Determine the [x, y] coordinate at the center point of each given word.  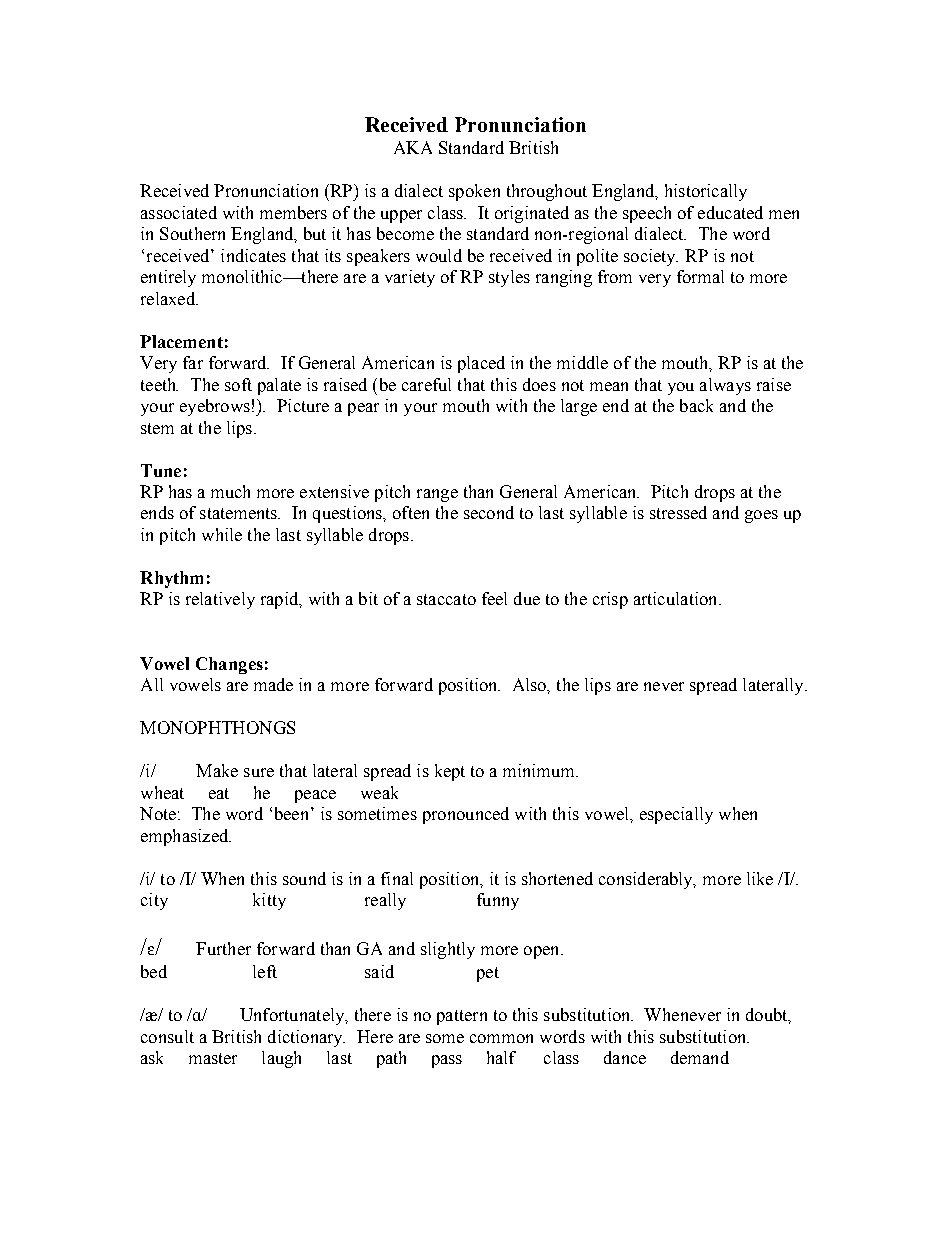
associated [179, 212]
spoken [474, 192]
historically [706, 192]
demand [700, 1057]
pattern [462, 1017]
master [213, 1058]
